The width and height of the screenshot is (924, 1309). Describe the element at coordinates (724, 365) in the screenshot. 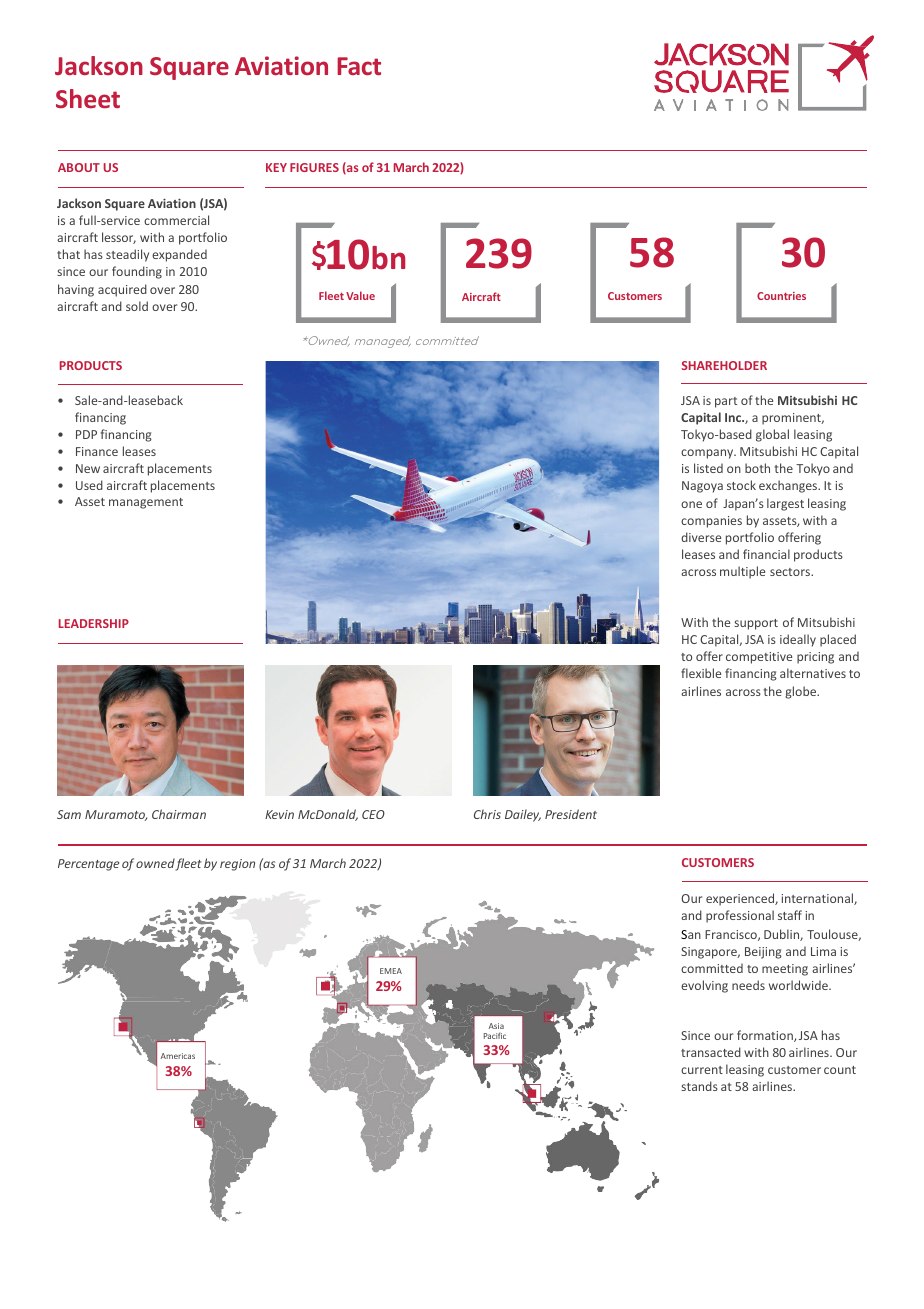

I see `SHAREHOLDER` at that location.
